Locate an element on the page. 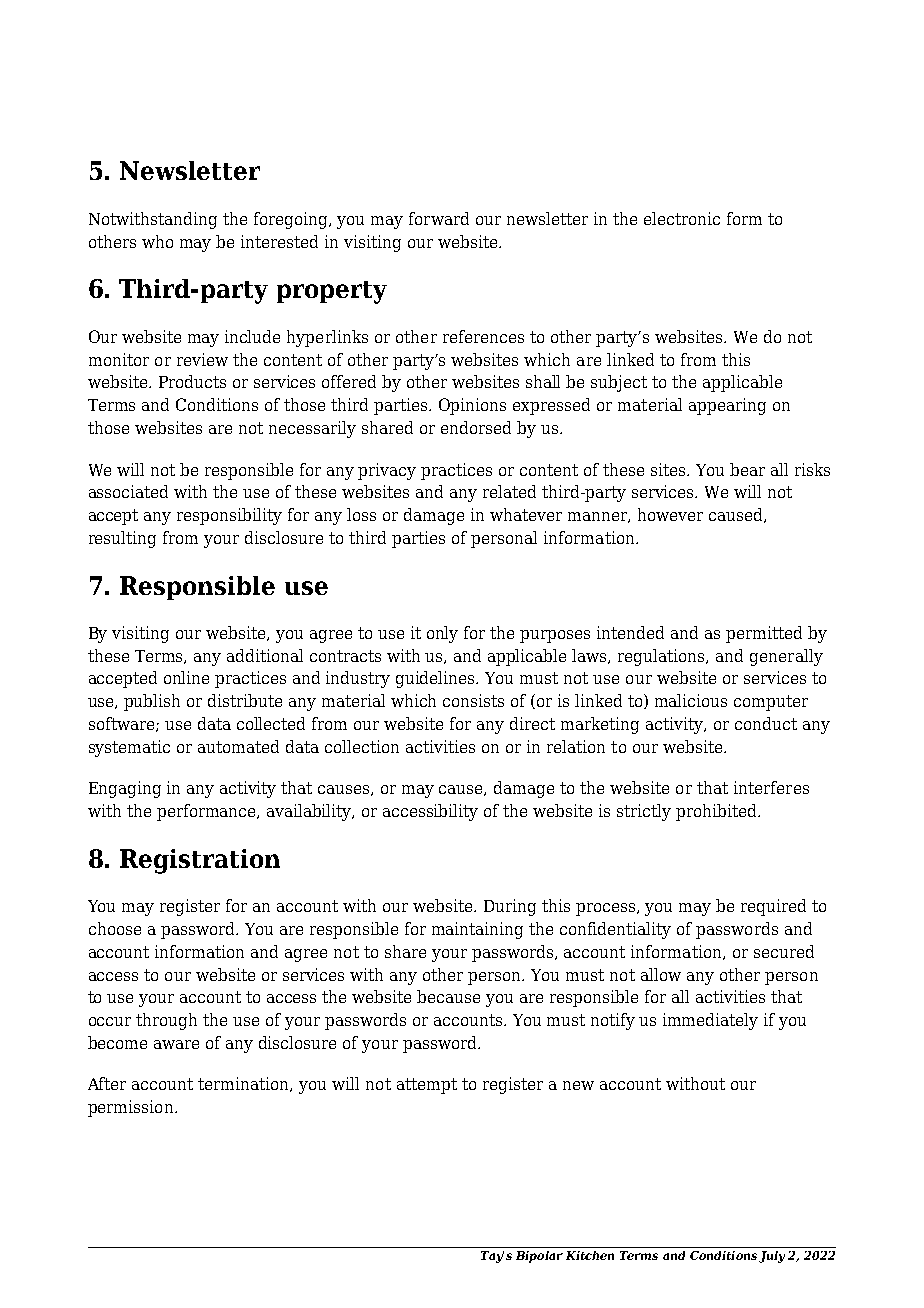  electronic is located at coordinates (682, 218).
